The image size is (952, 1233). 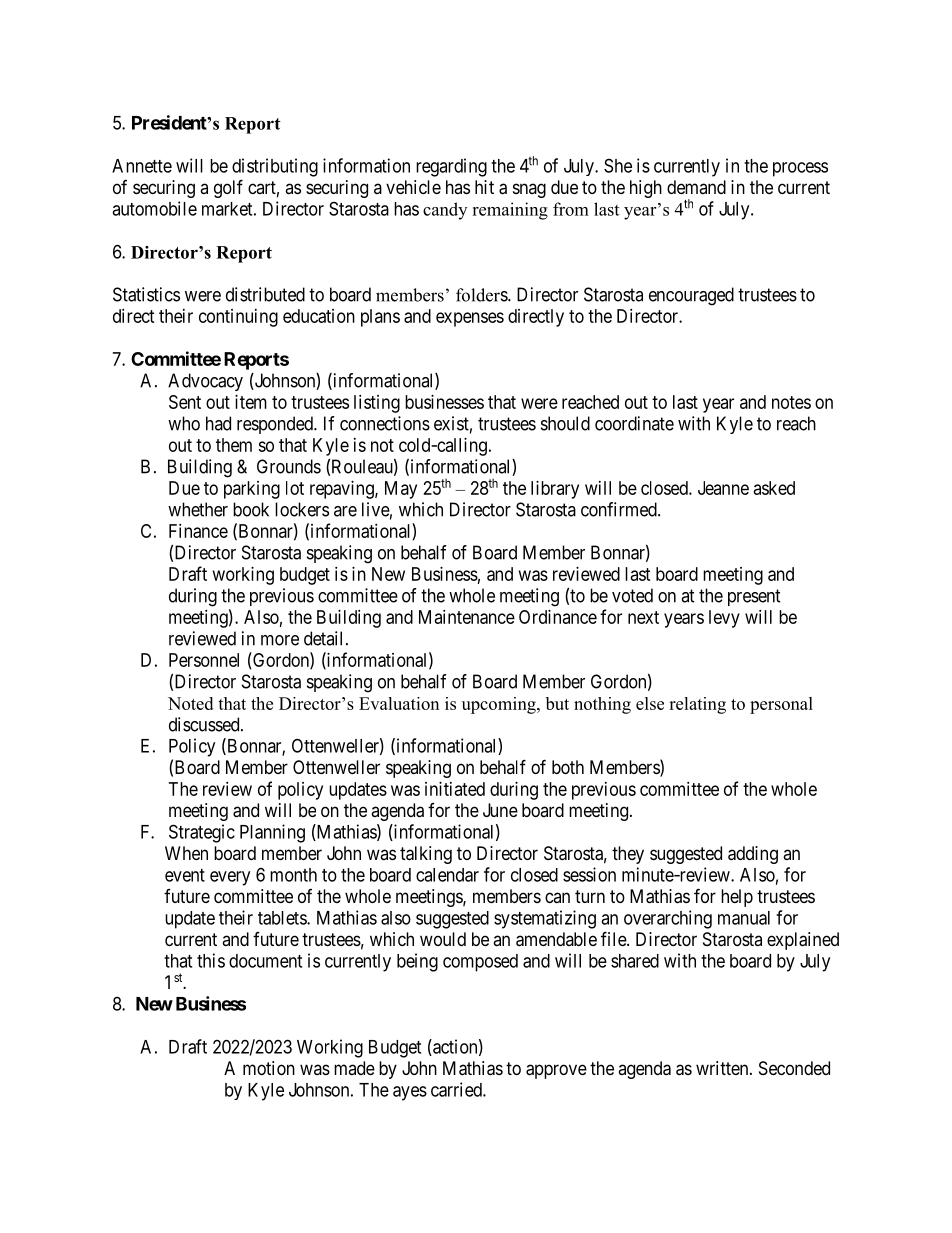 What do you see at coordinates (218, 423) in the page?
I see `had` at bounding box center [218, 423].
